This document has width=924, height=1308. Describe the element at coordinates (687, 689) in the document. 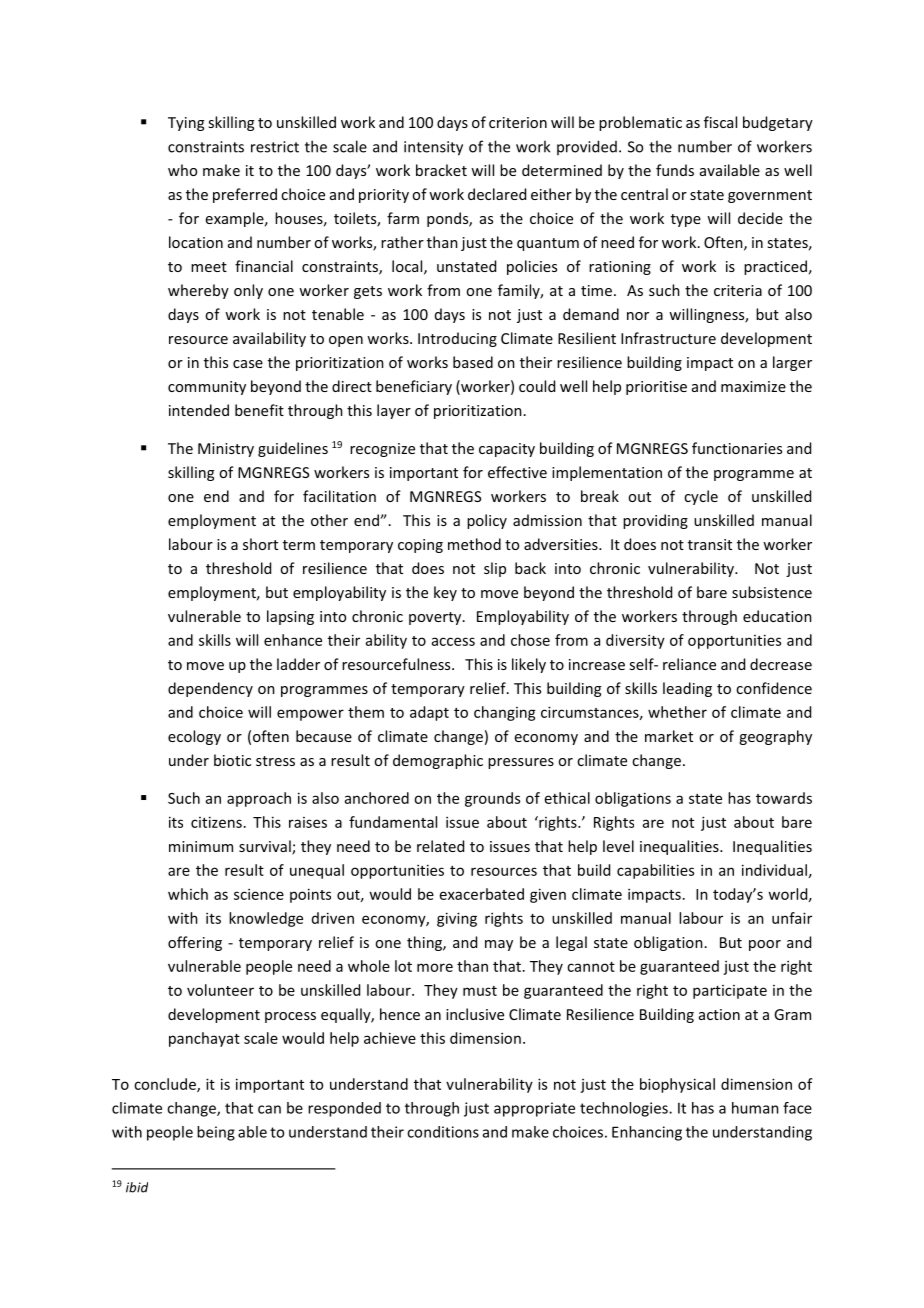

I see `leading` at that location.
